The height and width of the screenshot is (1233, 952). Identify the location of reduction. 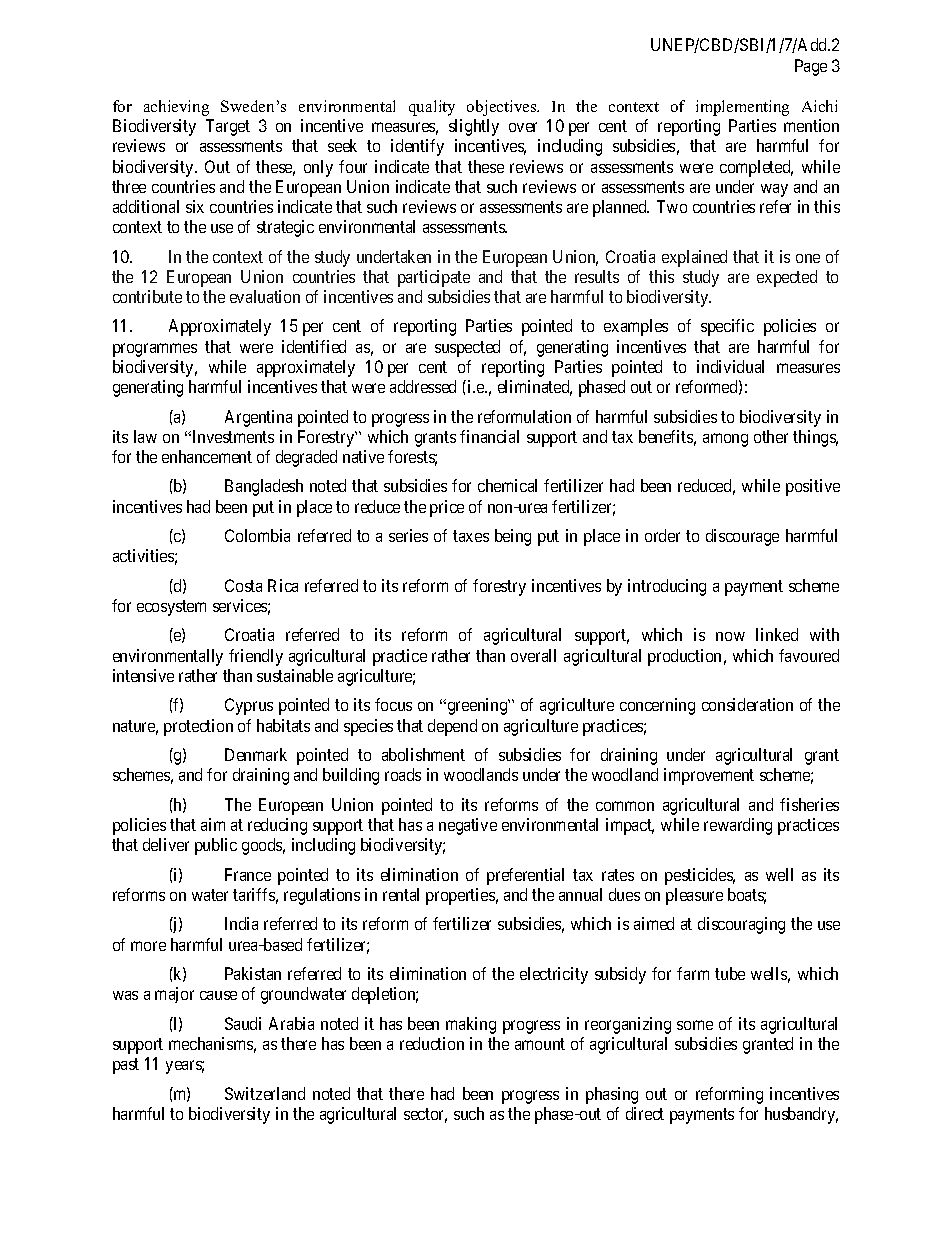
(432, 1043).
